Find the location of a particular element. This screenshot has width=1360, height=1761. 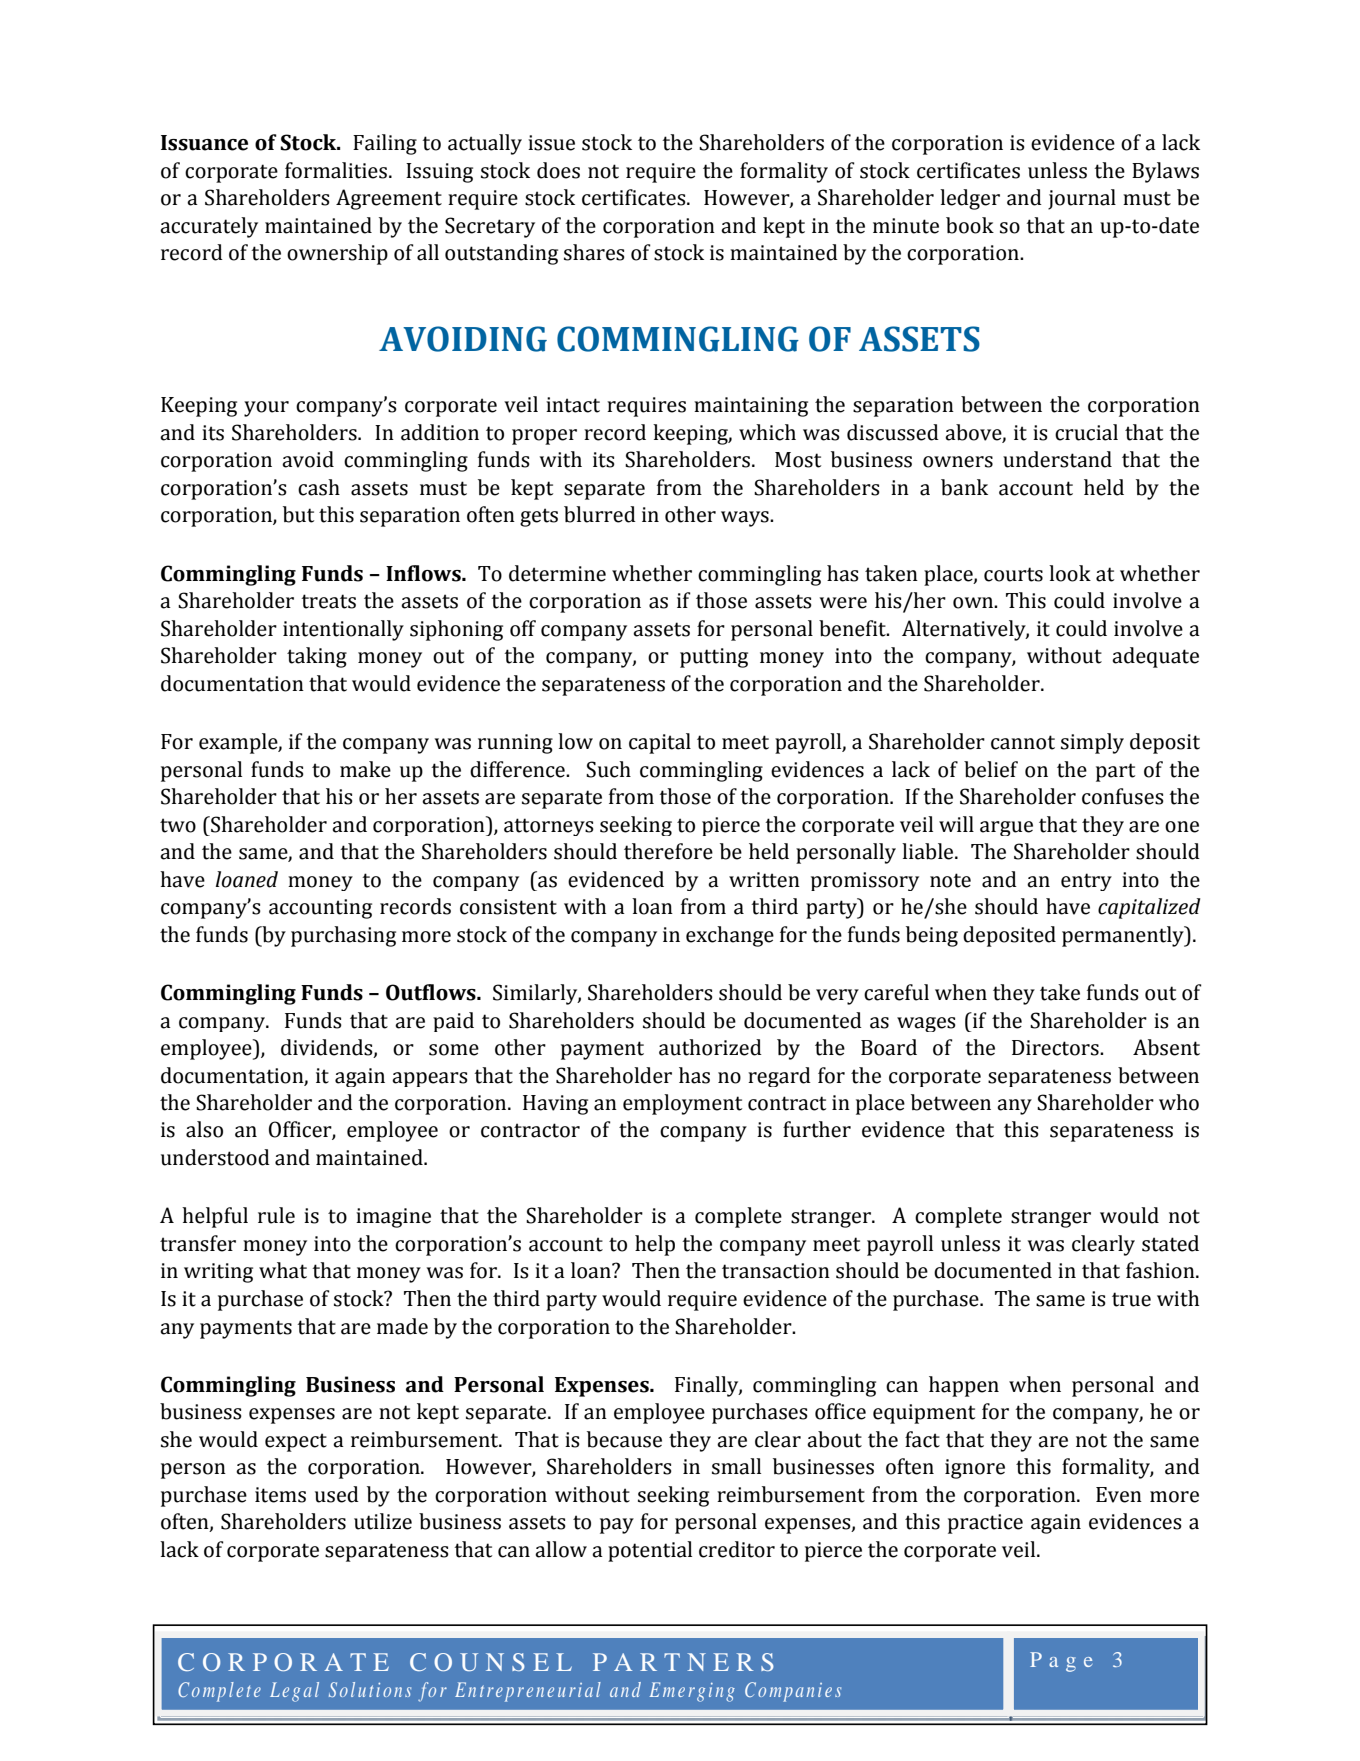

entry is located at coordinates (1086, 882).
